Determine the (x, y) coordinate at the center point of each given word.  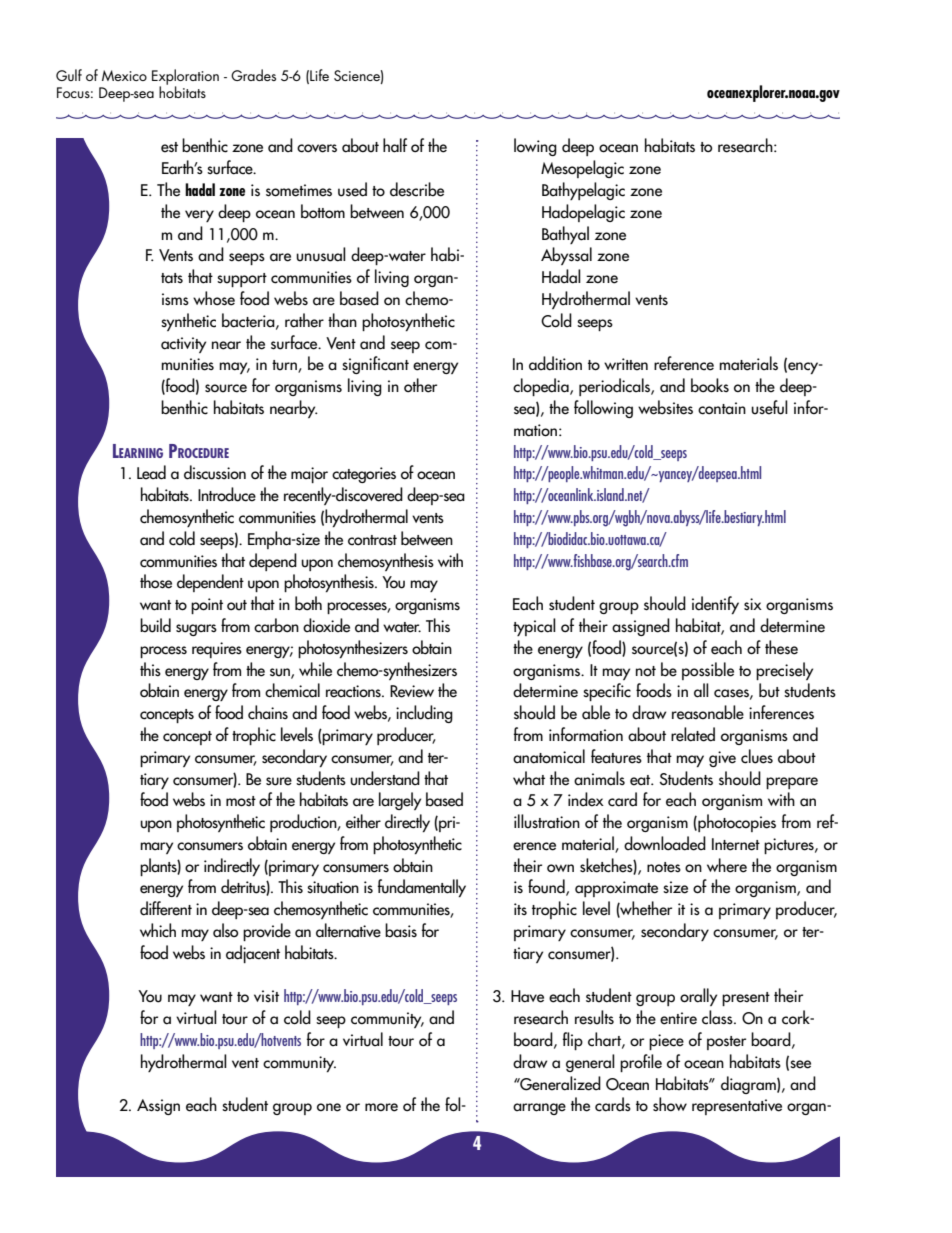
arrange (539, 1109)
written (626, 364)
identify (715, 605)
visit (266, 996)
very (199, 216)
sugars (196, 630)
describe (417, 189)
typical (534, 627)
